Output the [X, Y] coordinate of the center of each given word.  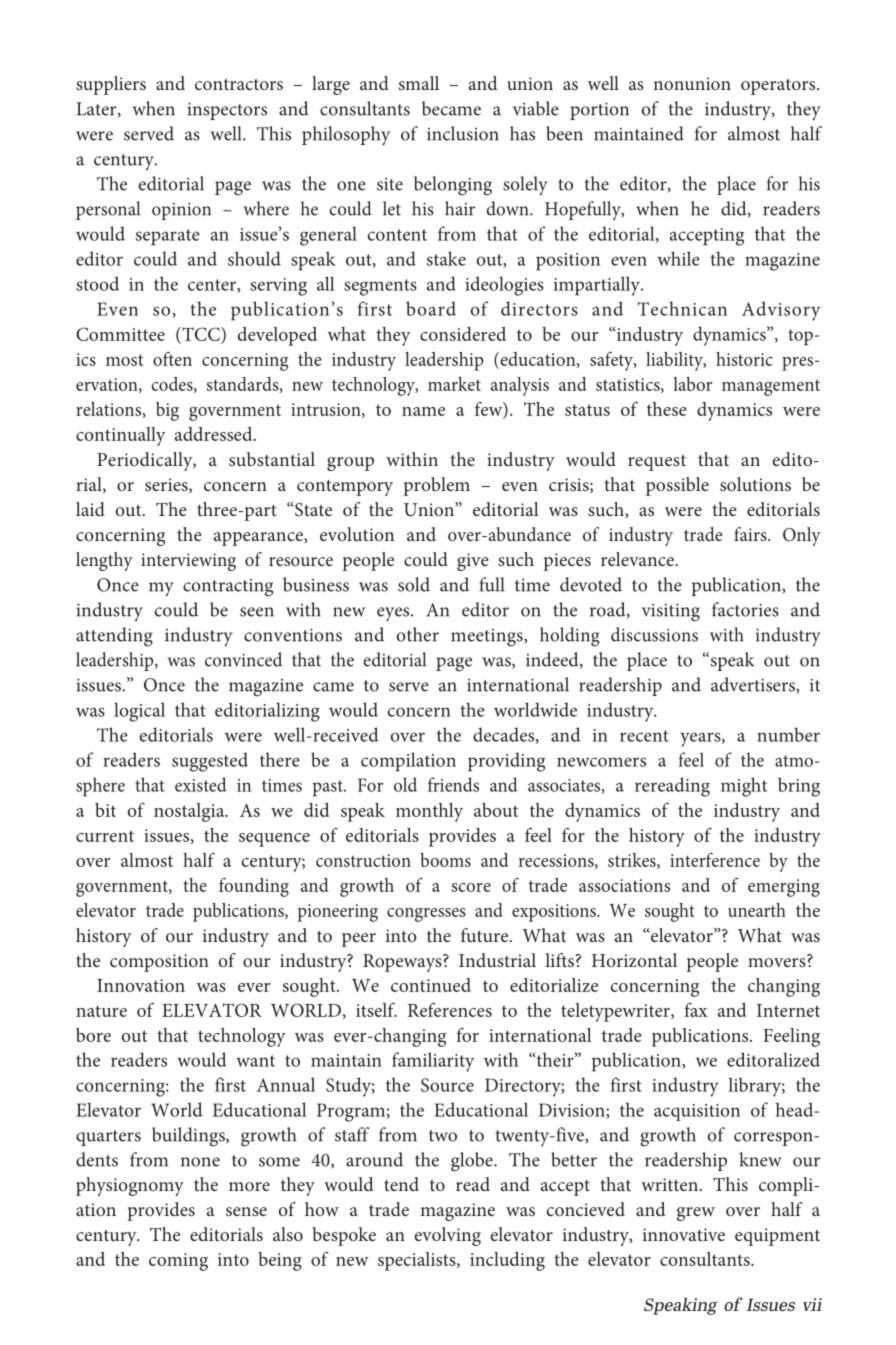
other [418, 634]
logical [139, 712]
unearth [757, 910]
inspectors [227, 111]
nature [101, 1011]
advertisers [754, 685]
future [486, 935]
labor [692, 384]
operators [779, 87]
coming [178, 1262]
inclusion [463, 133]
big [167, 411]
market [454, 384]
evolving [448, 1236]
